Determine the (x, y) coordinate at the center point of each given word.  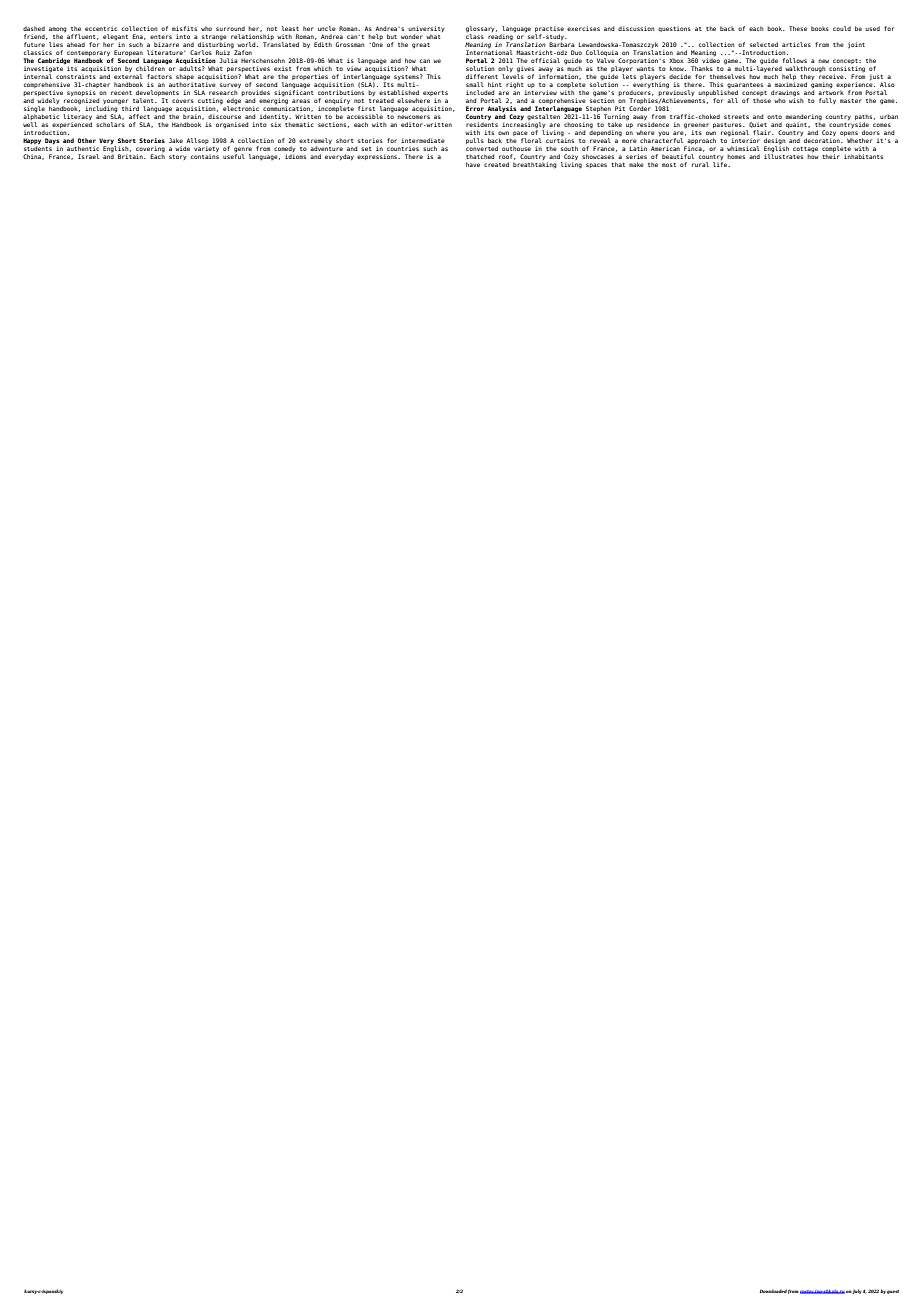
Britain (131, 156)
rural (700, 164)
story (178, 157)
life (721, 164)
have (473, 164)
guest (893, 1292)
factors (159, 76)
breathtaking (535, 165)
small (475, 84)
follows (795, 60)
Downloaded (773, 1291)
